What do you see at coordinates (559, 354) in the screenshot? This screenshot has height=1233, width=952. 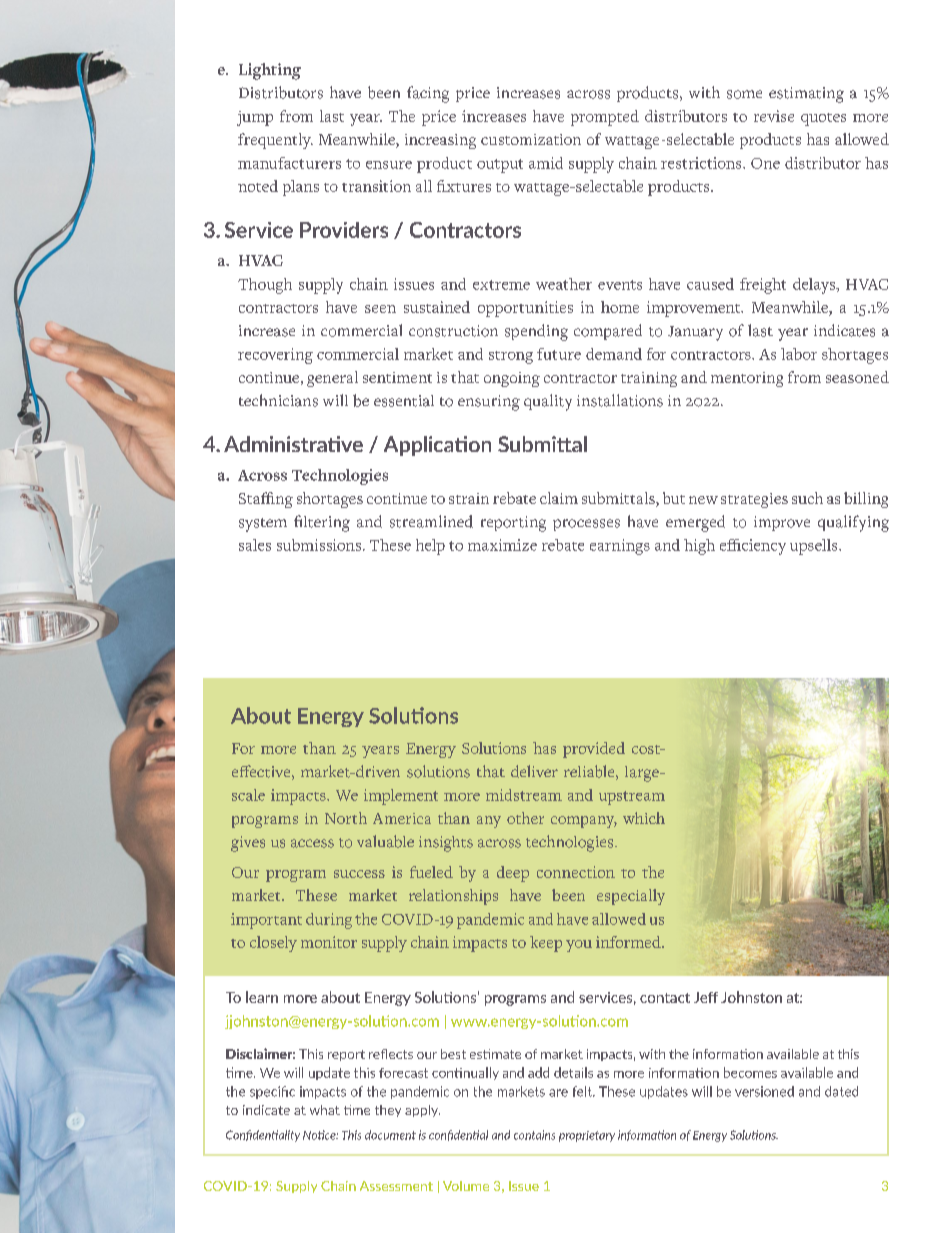 I see `future` at bounding box center [559, 354].
